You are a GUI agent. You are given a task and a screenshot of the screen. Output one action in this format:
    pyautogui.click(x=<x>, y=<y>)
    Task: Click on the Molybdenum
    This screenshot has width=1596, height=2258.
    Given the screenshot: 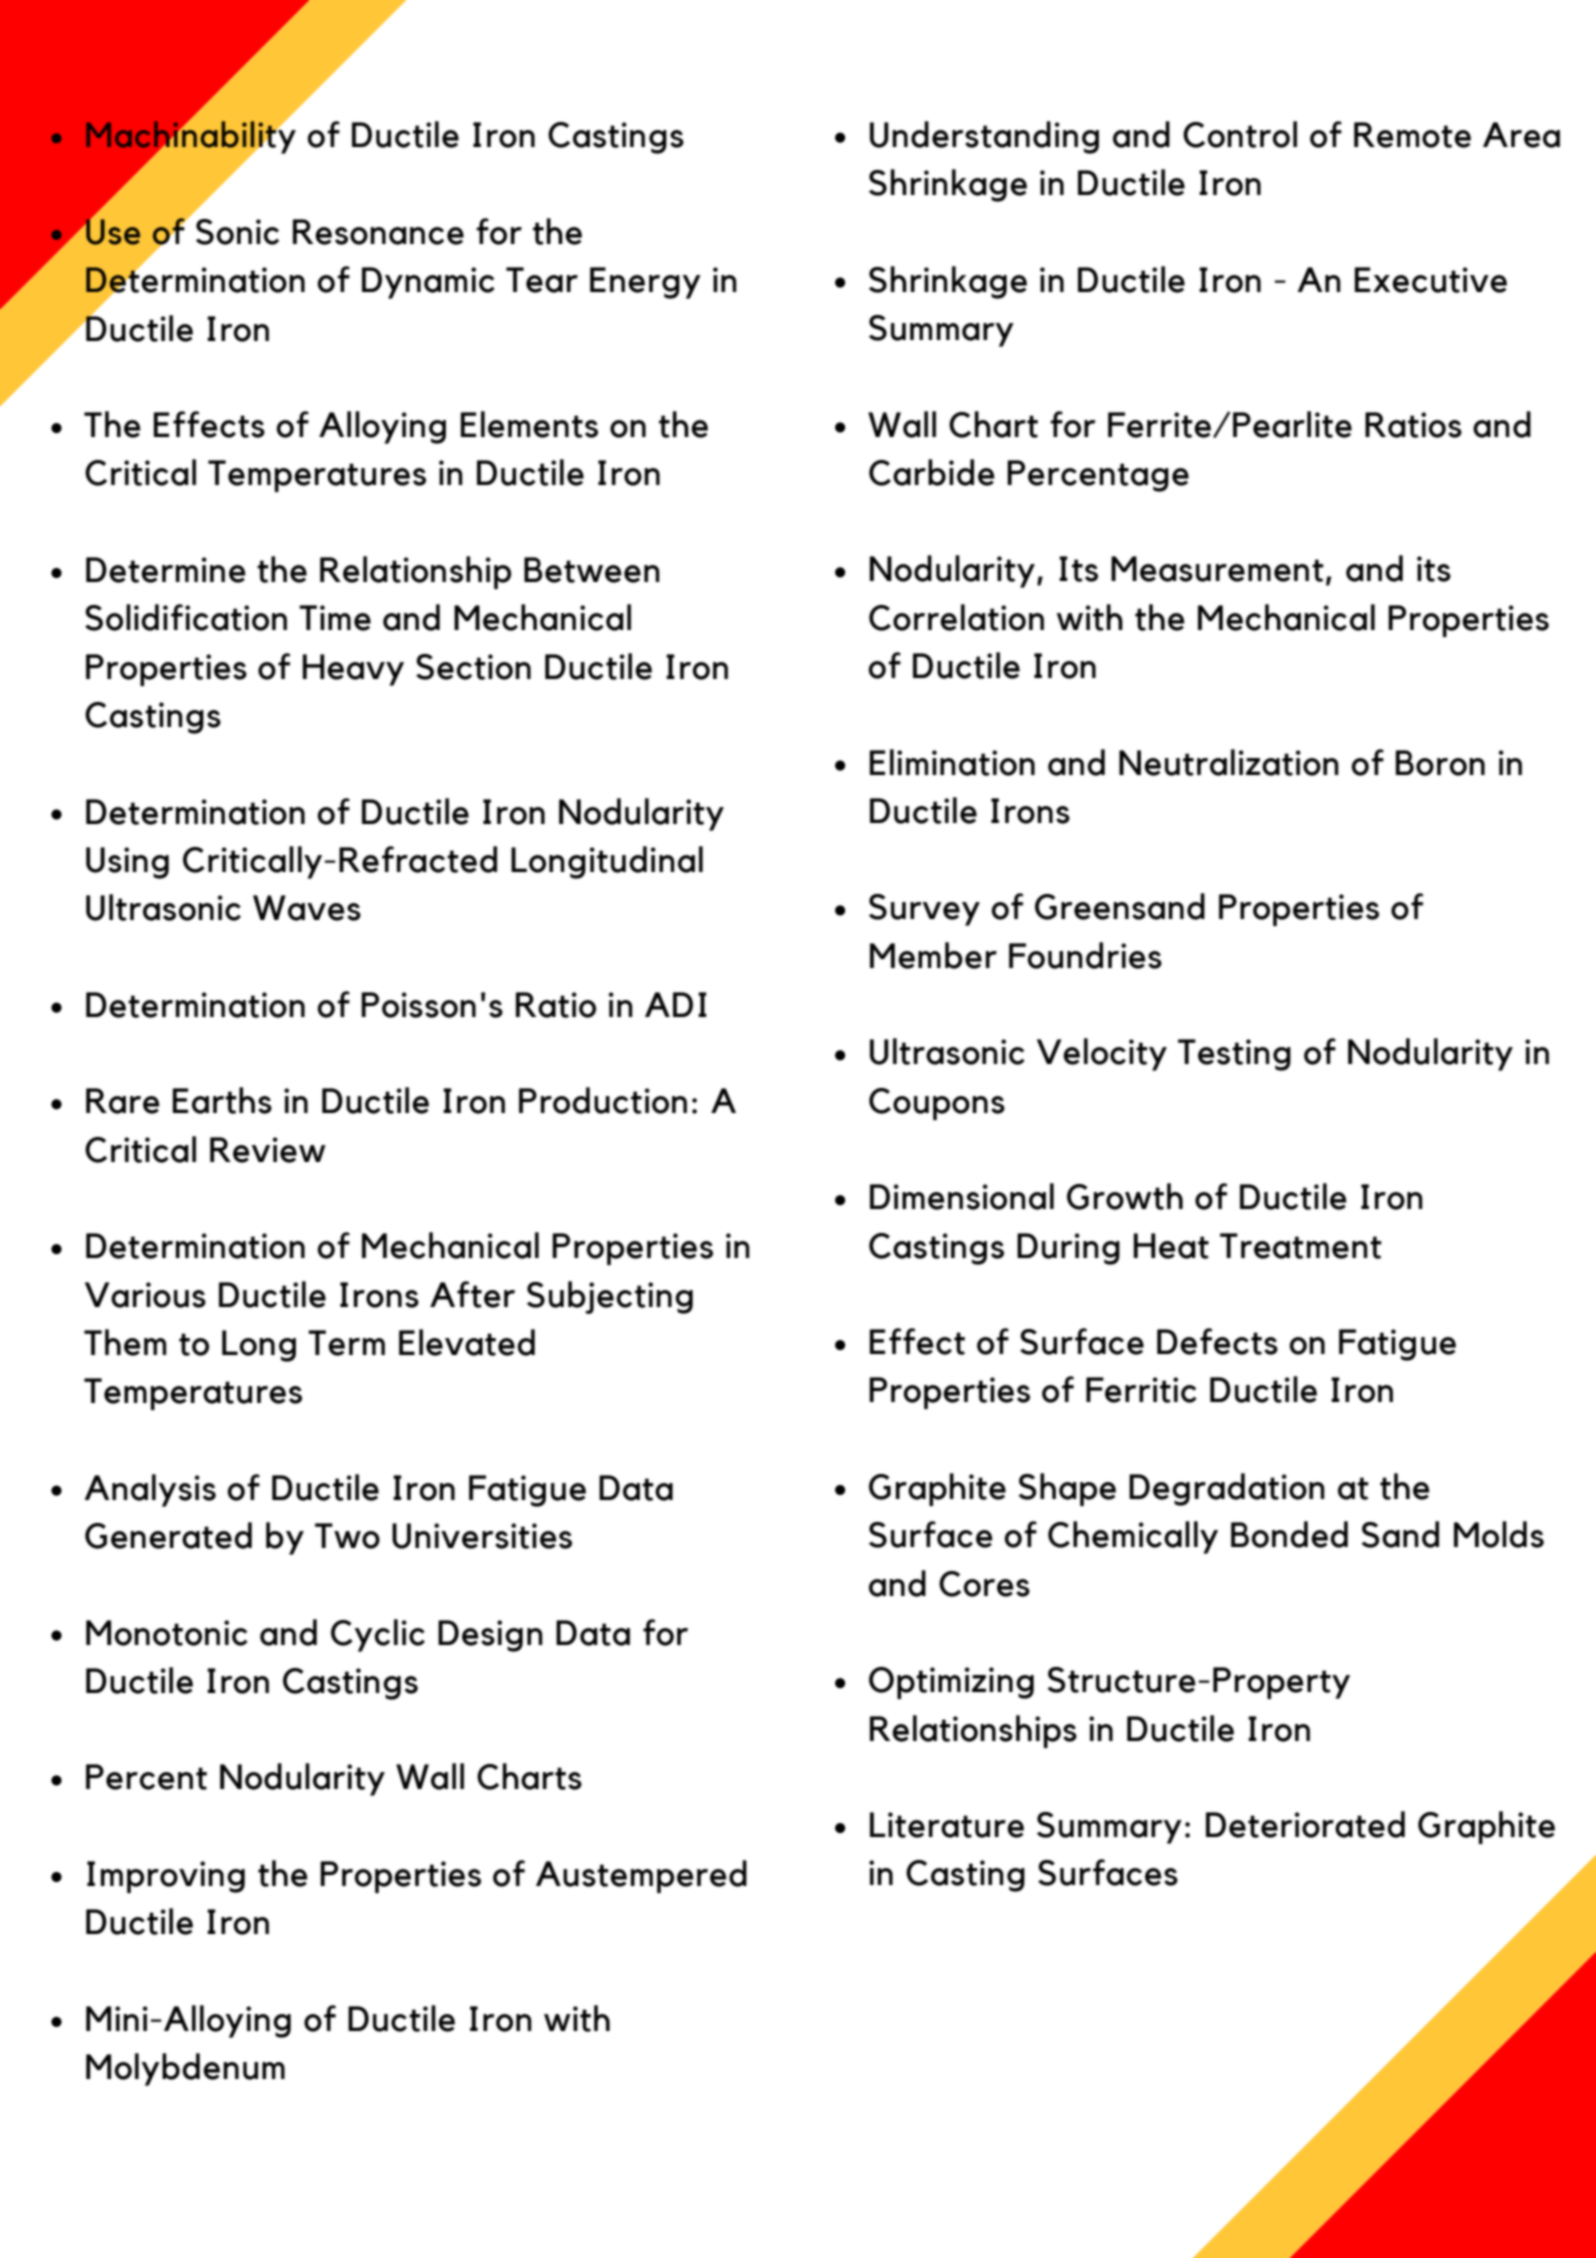 What is the action you would take?
    pyautogui.click(x=185, y=2069)
